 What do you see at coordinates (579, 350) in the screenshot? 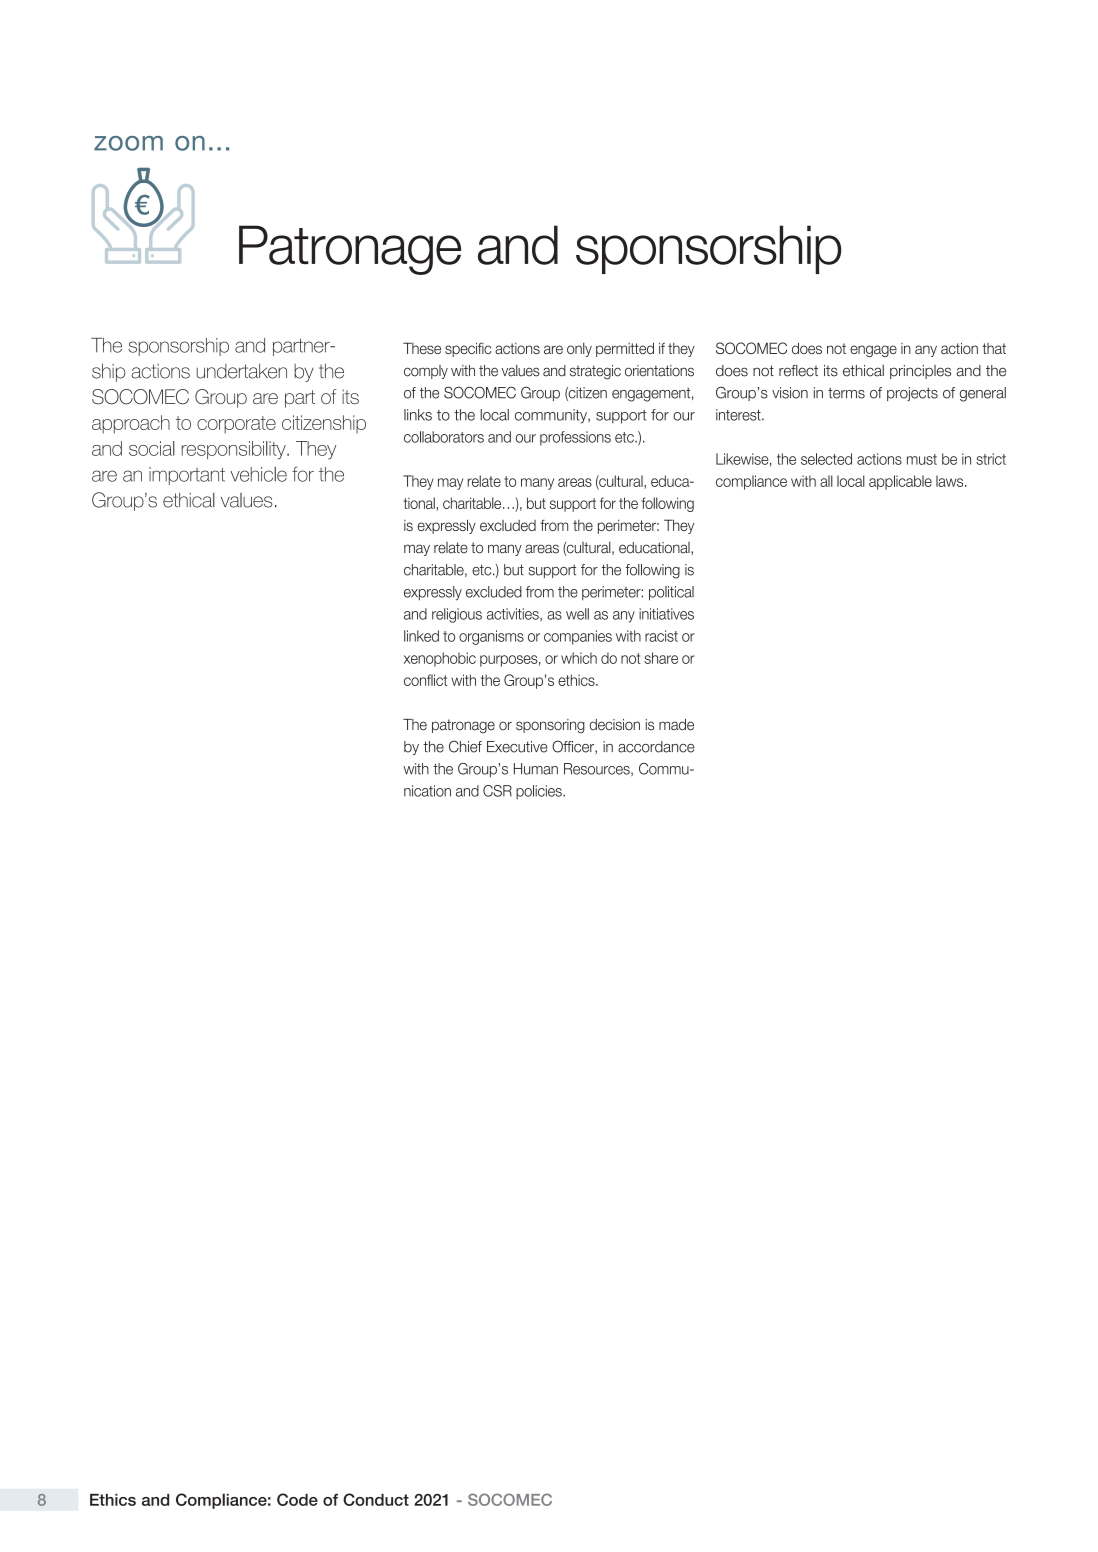
I see `only` at bounding box center [579, 350].
